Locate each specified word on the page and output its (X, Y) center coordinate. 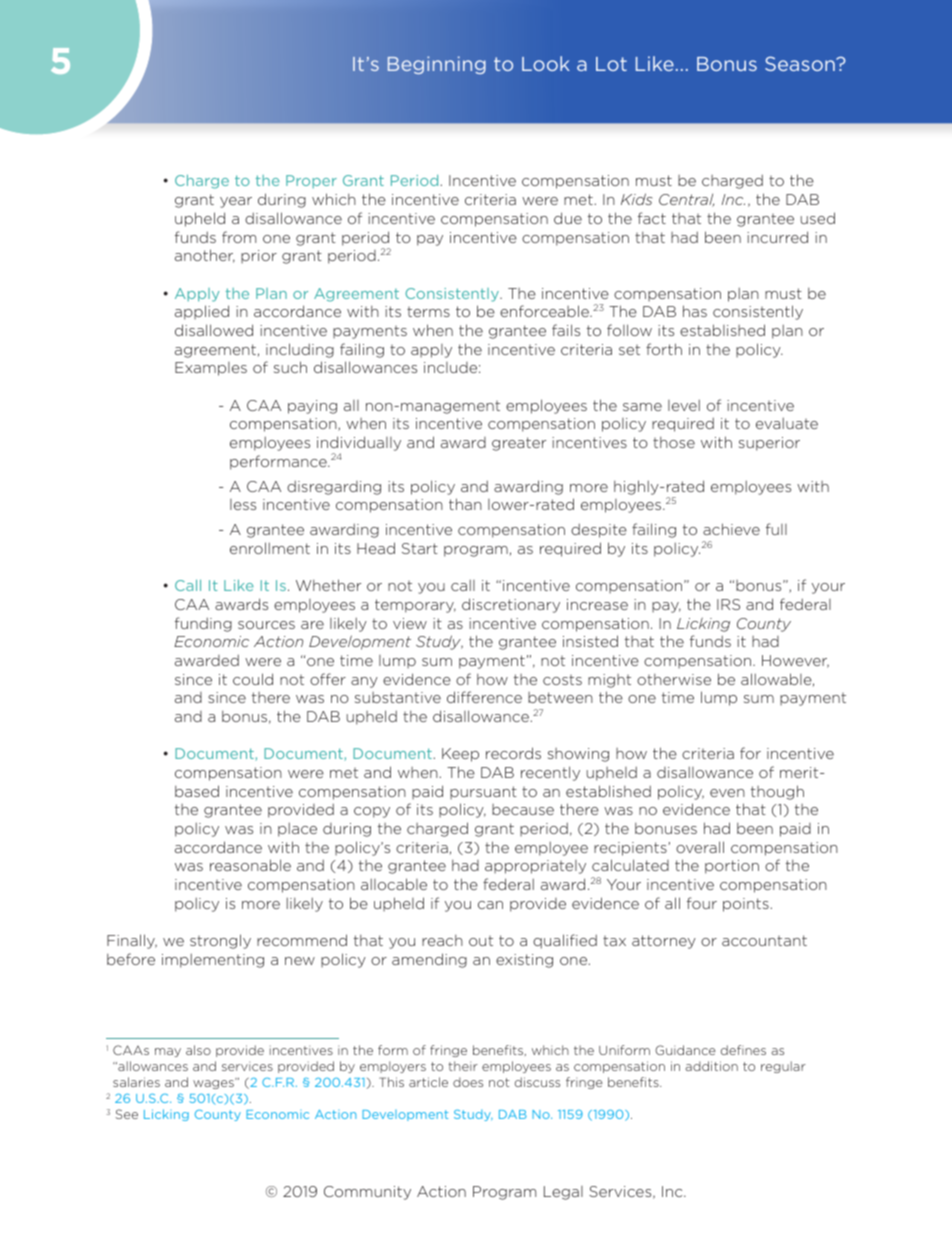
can (490, 905)
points (746, 905)
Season (801, 63)
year (236, 202)
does (468, 1082)
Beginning (437, 65)
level (684, 405)
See (127, 1114)
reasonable (250, 865)
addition (712, 1066)
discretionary (511, 605)
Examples (211, 369)
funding (203, 624)
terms (428, 312)
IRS (728, 604)
